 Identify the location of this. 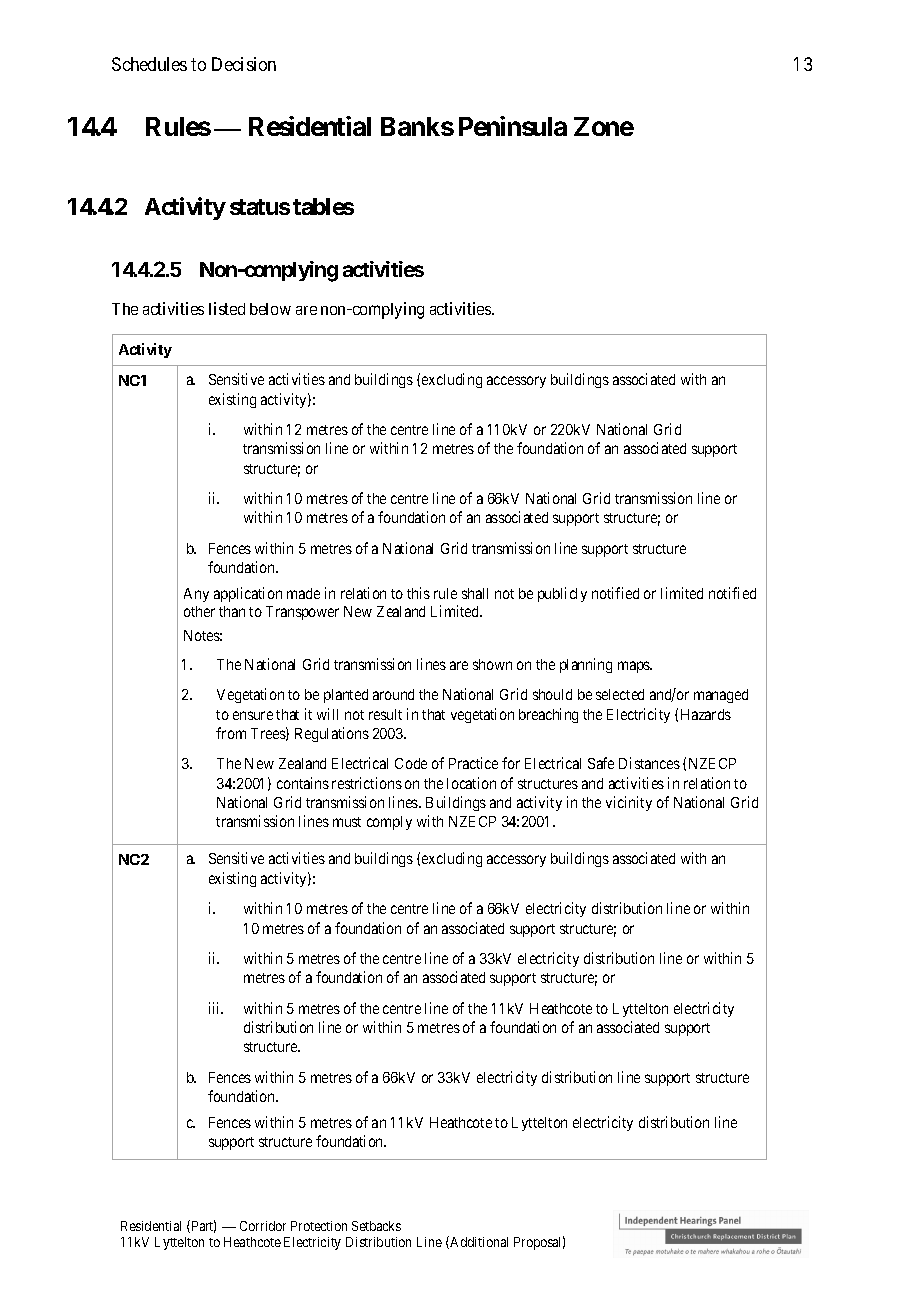
(418, 593).
